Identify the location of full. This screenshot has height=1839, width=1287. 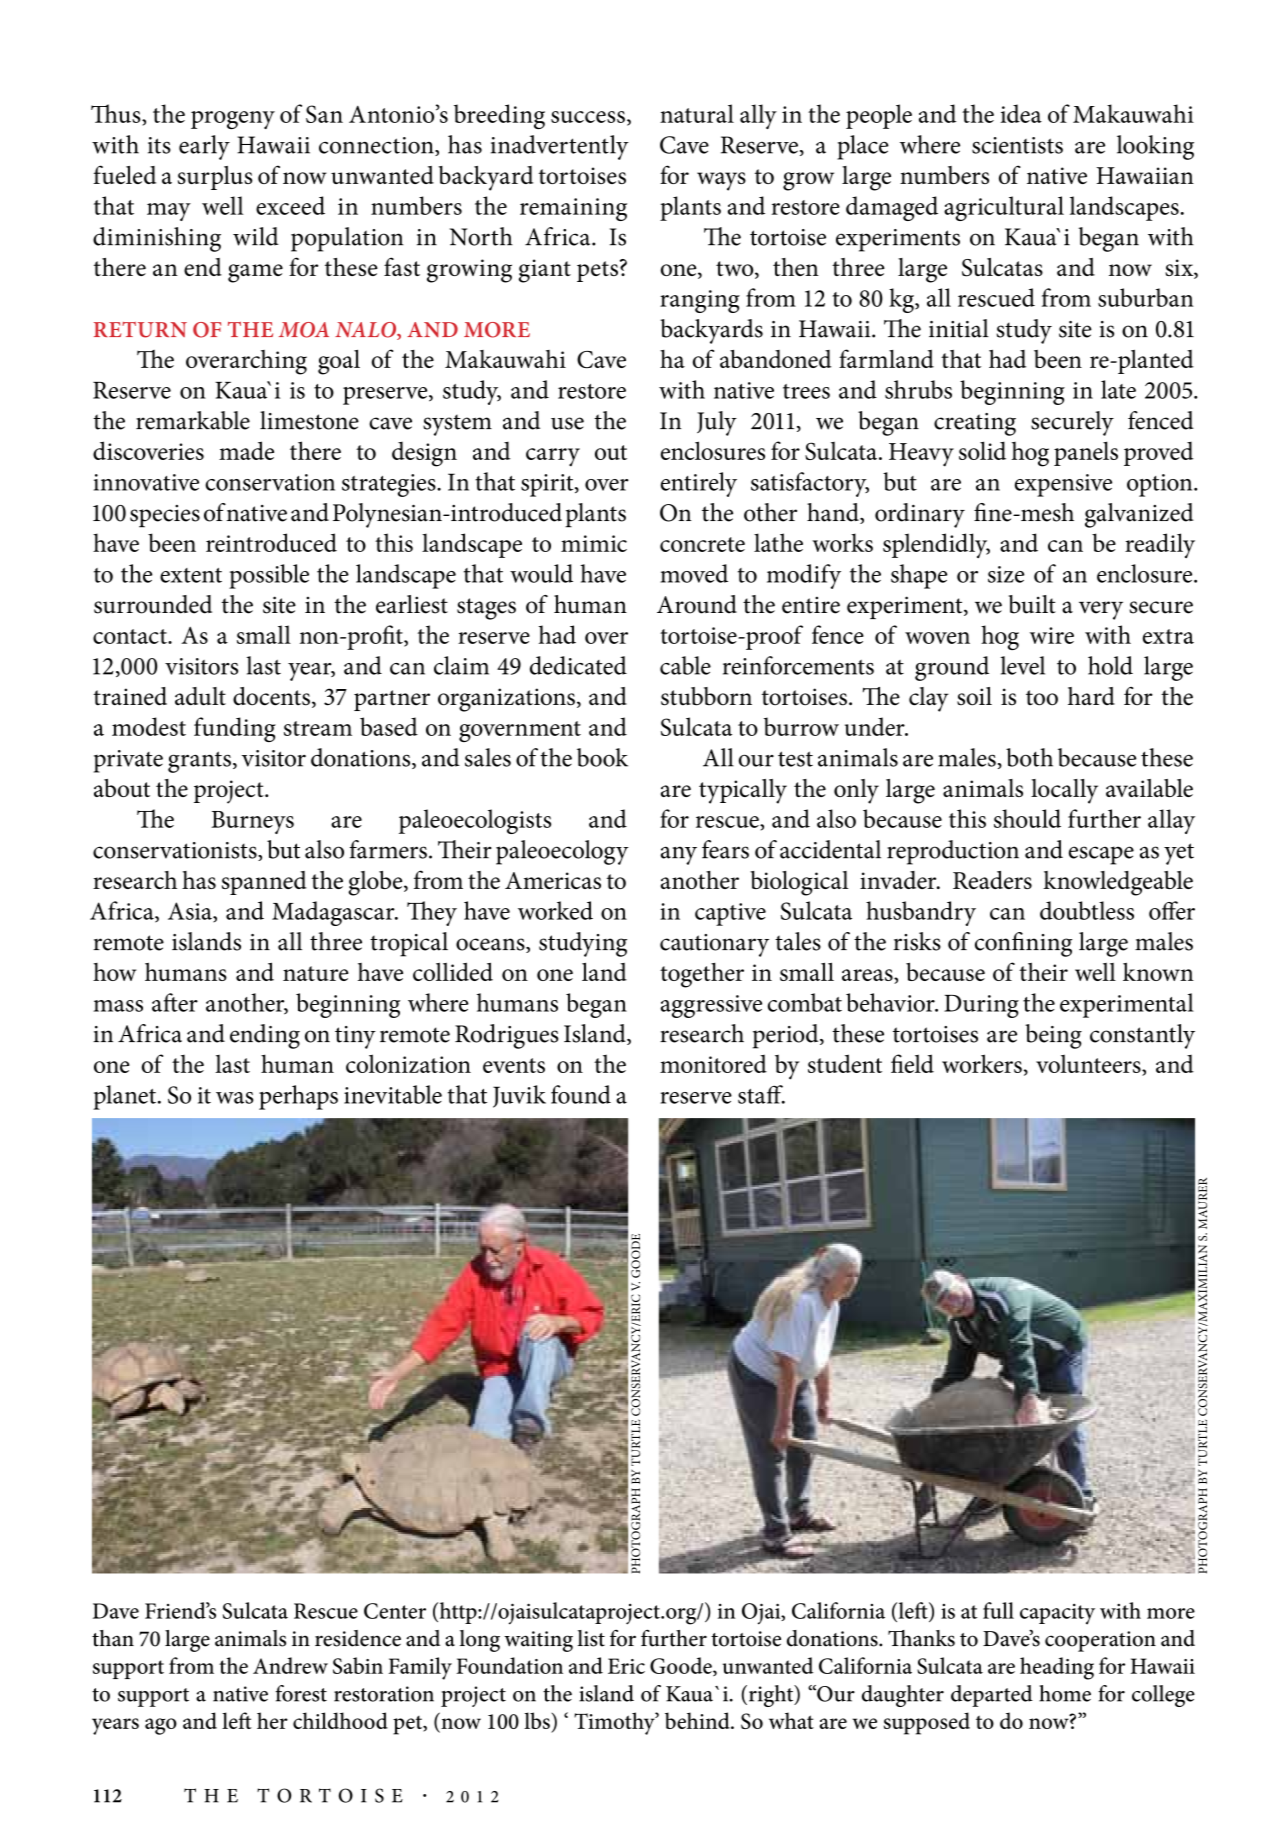
(998, 1610).
